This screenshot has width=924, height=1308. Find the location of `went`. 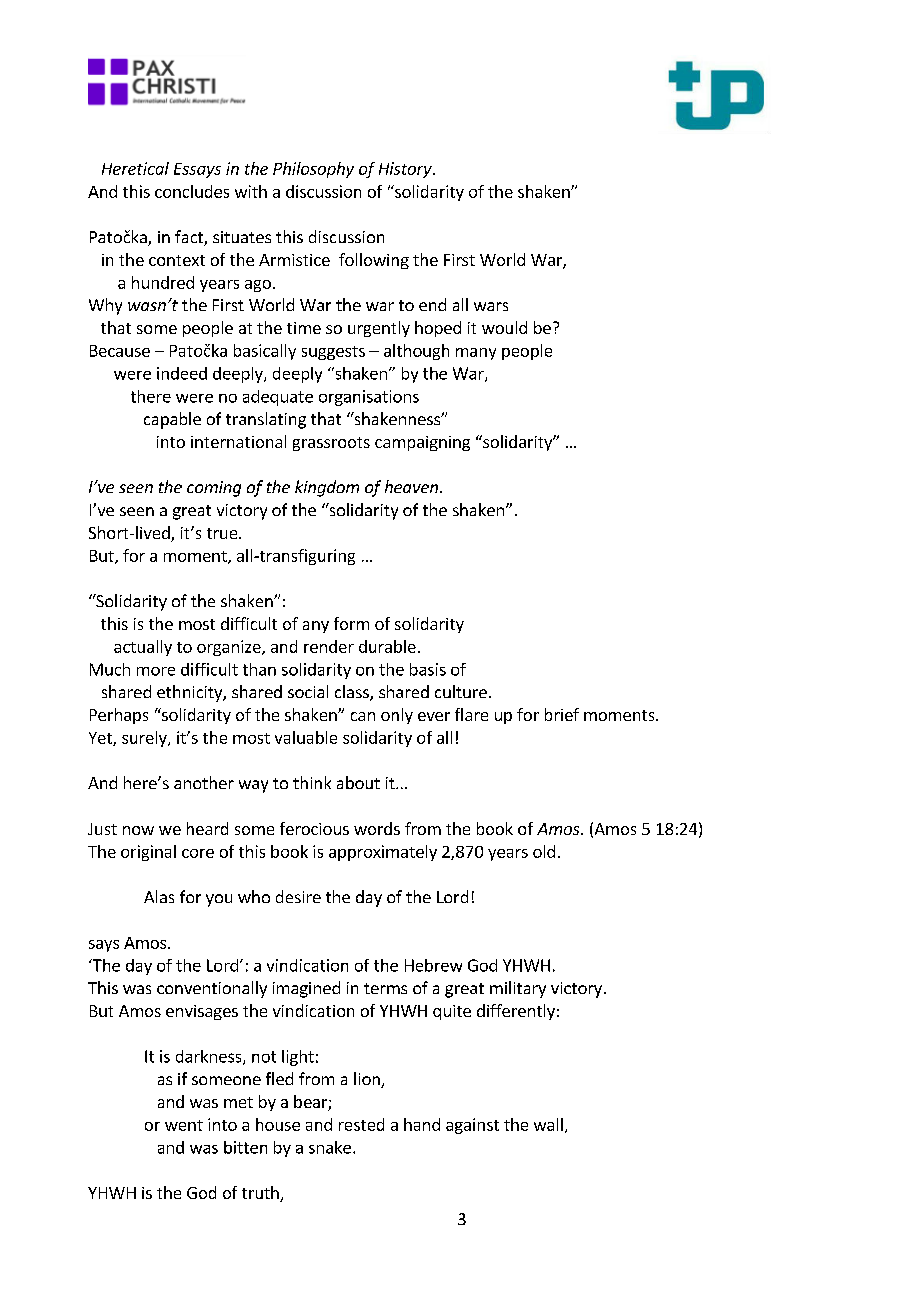

went is located at coordinates (184, 1125).
